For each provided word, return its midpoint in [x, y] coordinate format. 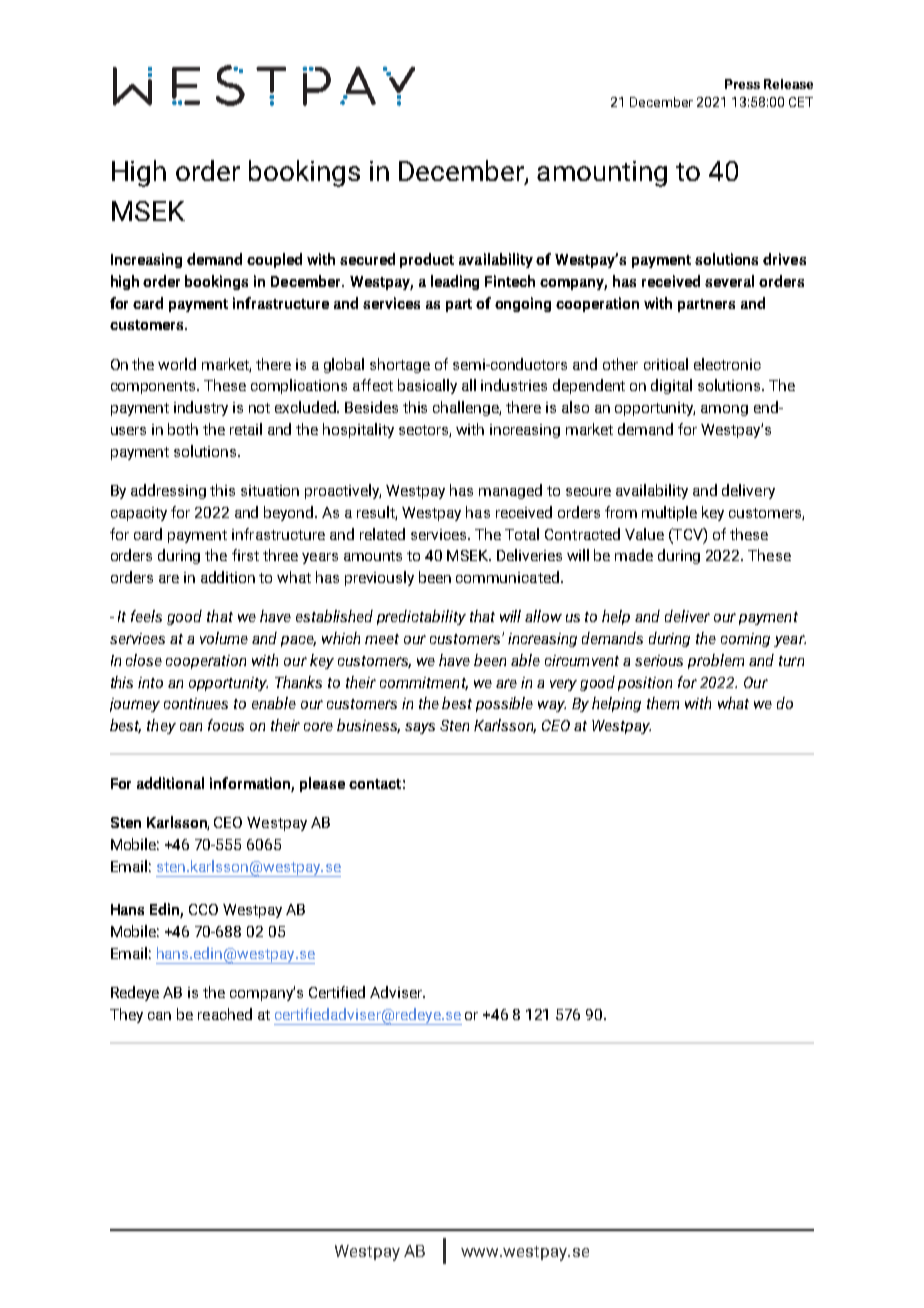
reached [225, 1014]
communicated [507, 577]
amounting [602, 174]
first [245, 555]
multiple [669, 513]
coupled [274, 260]
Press [742, 84]
